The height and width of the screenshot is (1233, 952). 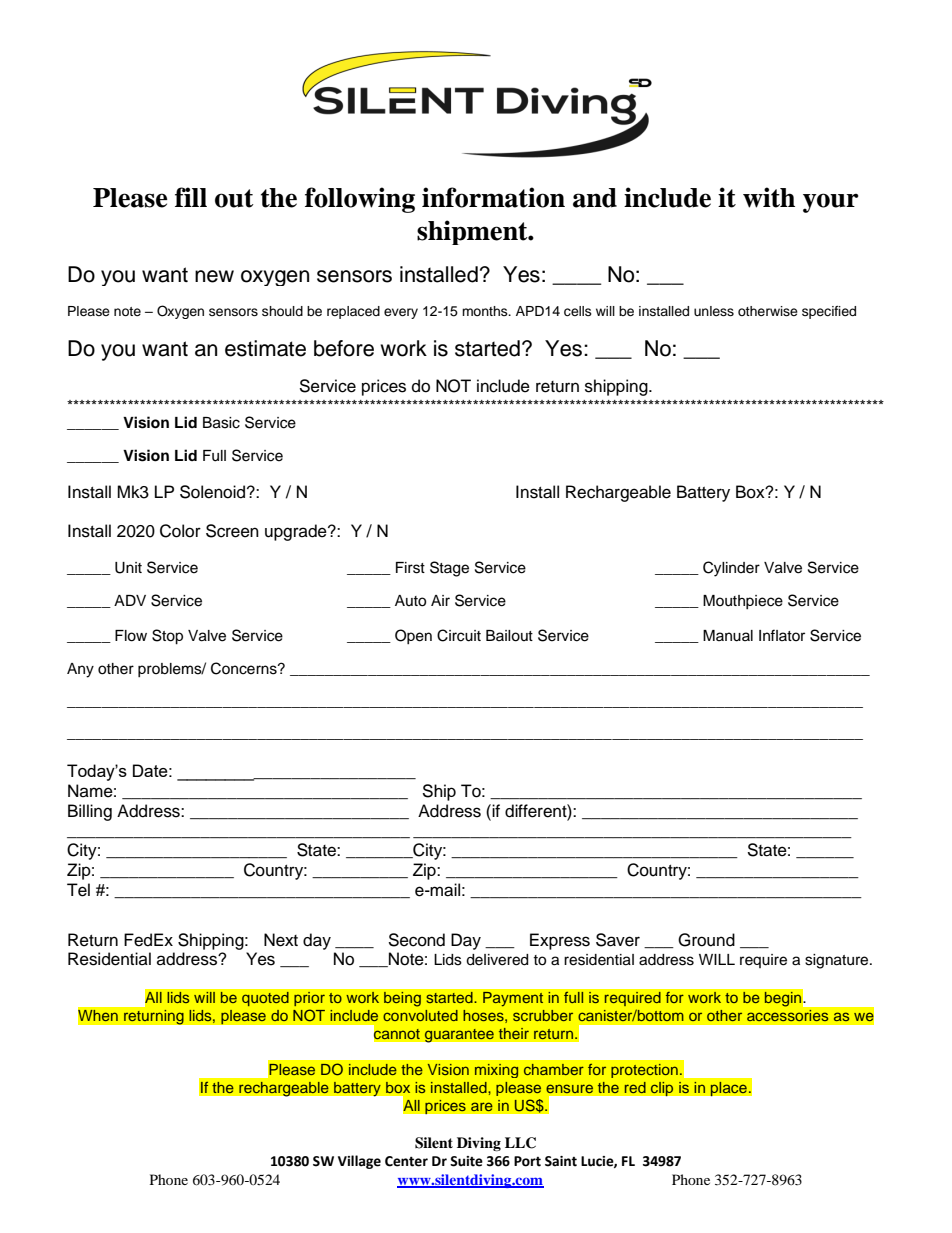 What do you see at coordinates (493, 197) in the screenshot?
I see `information` at bounding box center [493, 197].
